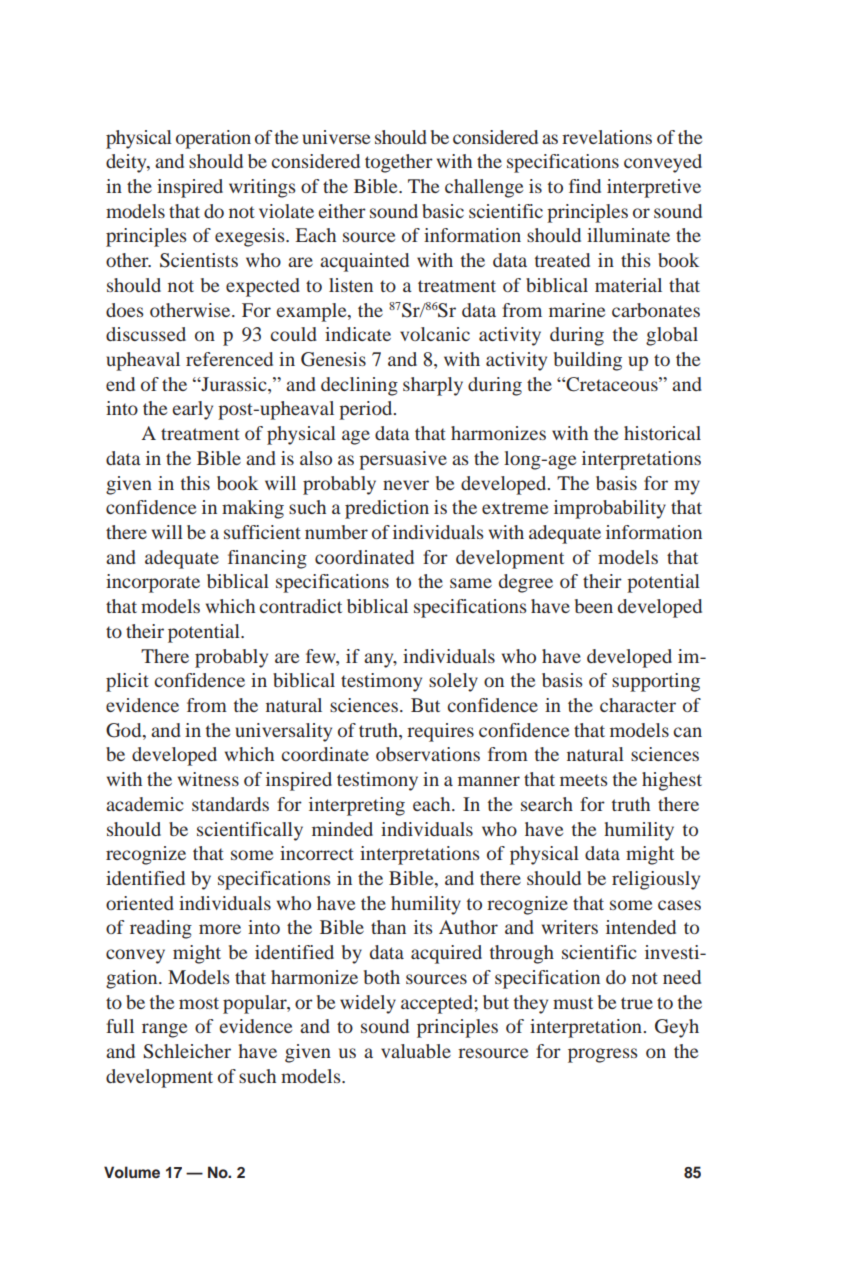 The height and width of the image is (1271, 848). What do you see at coordinates (416, 1051) in the image?
I see `valuable` at bounding box center [416, 1051].
